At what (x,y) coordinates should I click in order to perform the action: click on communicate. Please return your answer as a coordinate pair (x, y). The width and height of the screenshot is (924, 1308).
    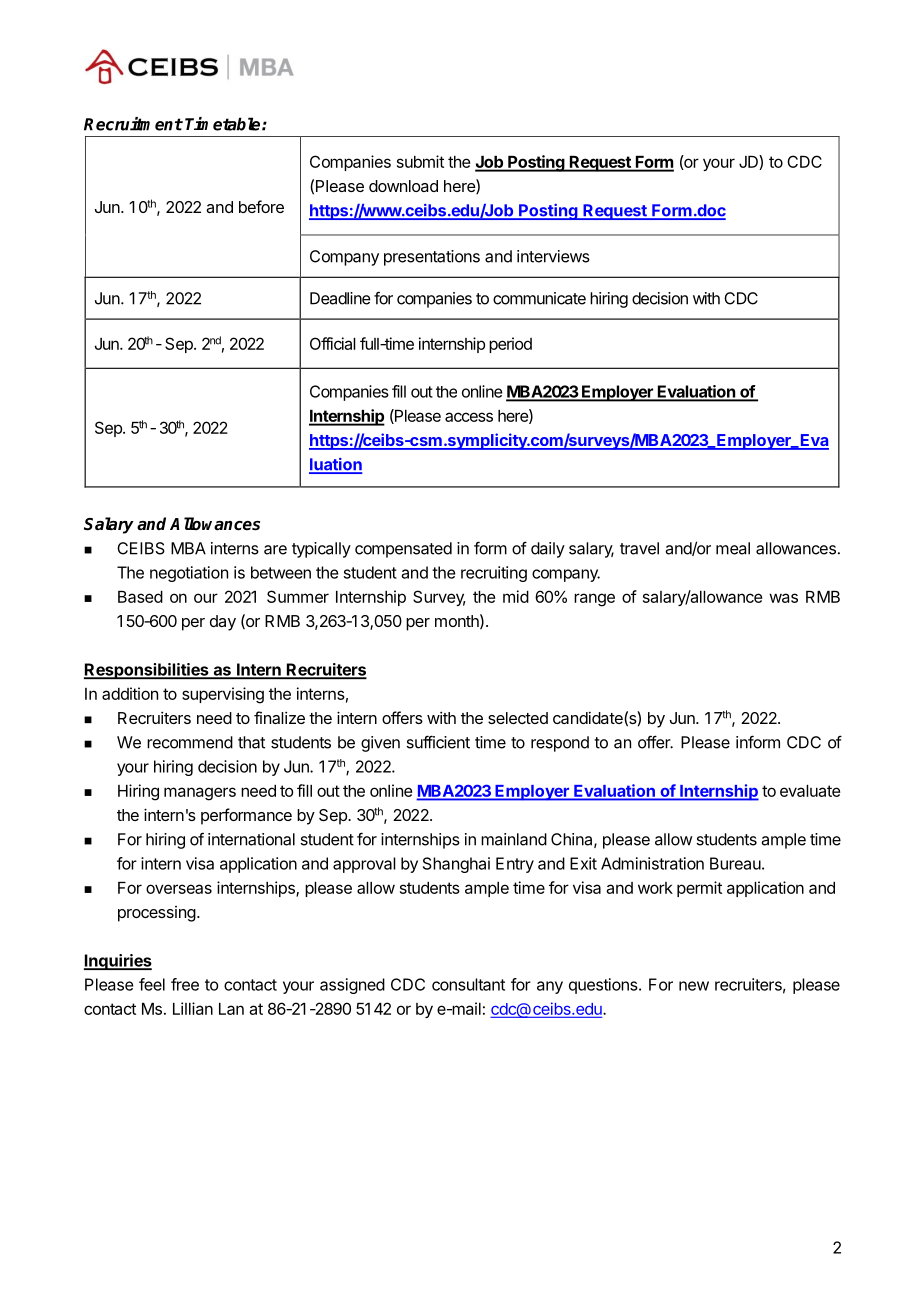
    Looking at the image, I should click on (539, 298).
